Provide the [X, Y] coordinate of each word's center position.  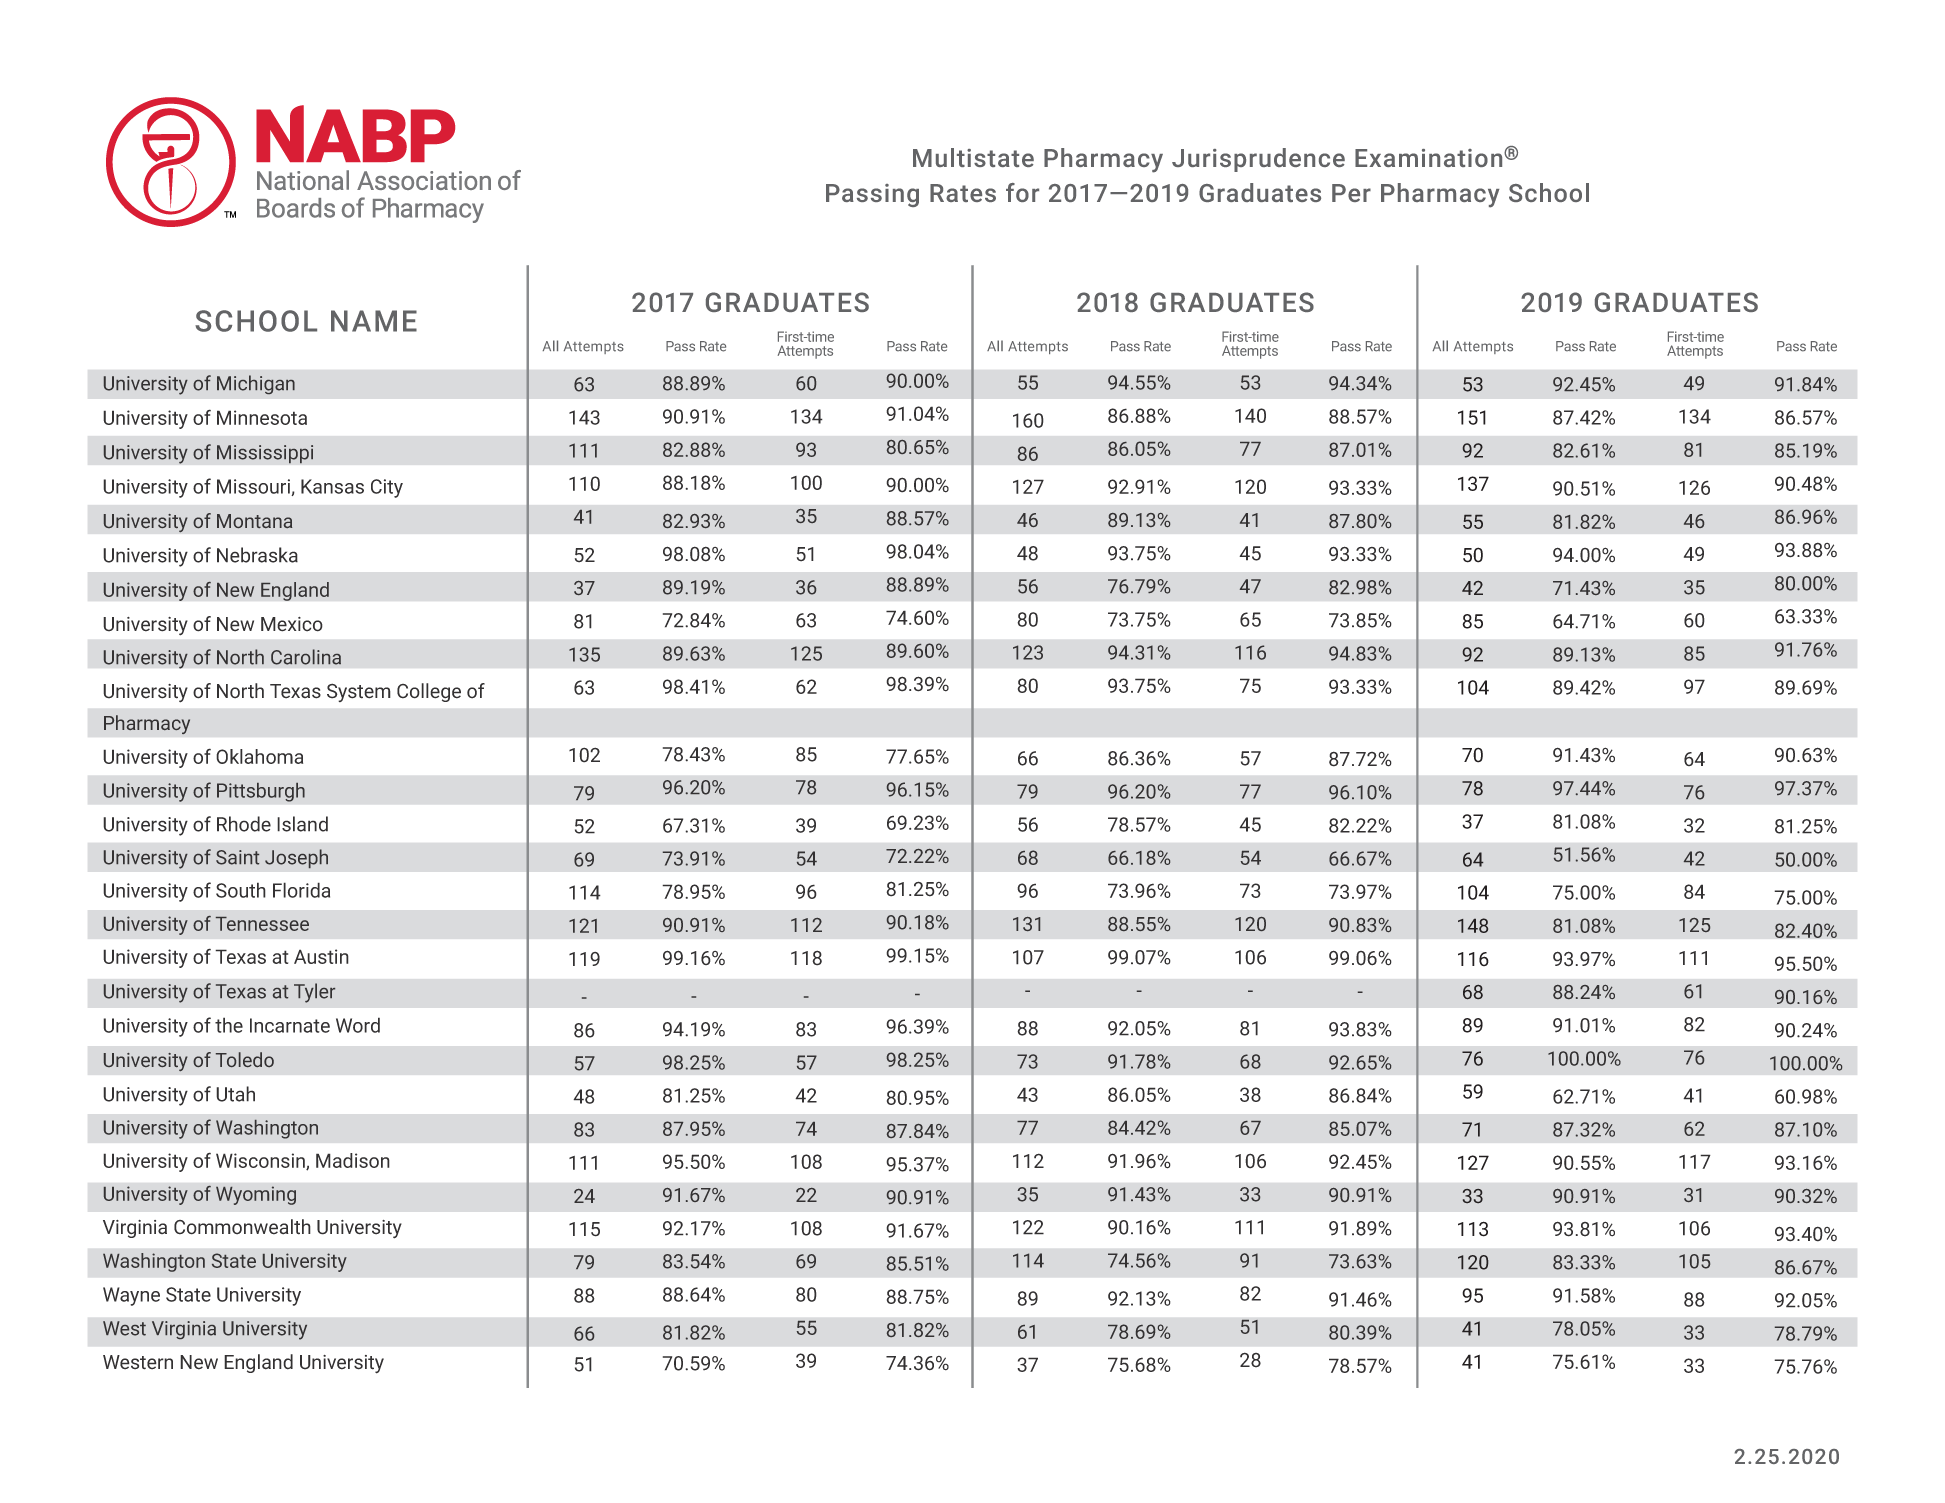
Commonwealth [242, 1227]
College [429, 692]
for [1022, 192]
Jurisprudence [1258, 160]
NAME [374, 321]
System [359, 692]
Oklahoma [259, 756]
